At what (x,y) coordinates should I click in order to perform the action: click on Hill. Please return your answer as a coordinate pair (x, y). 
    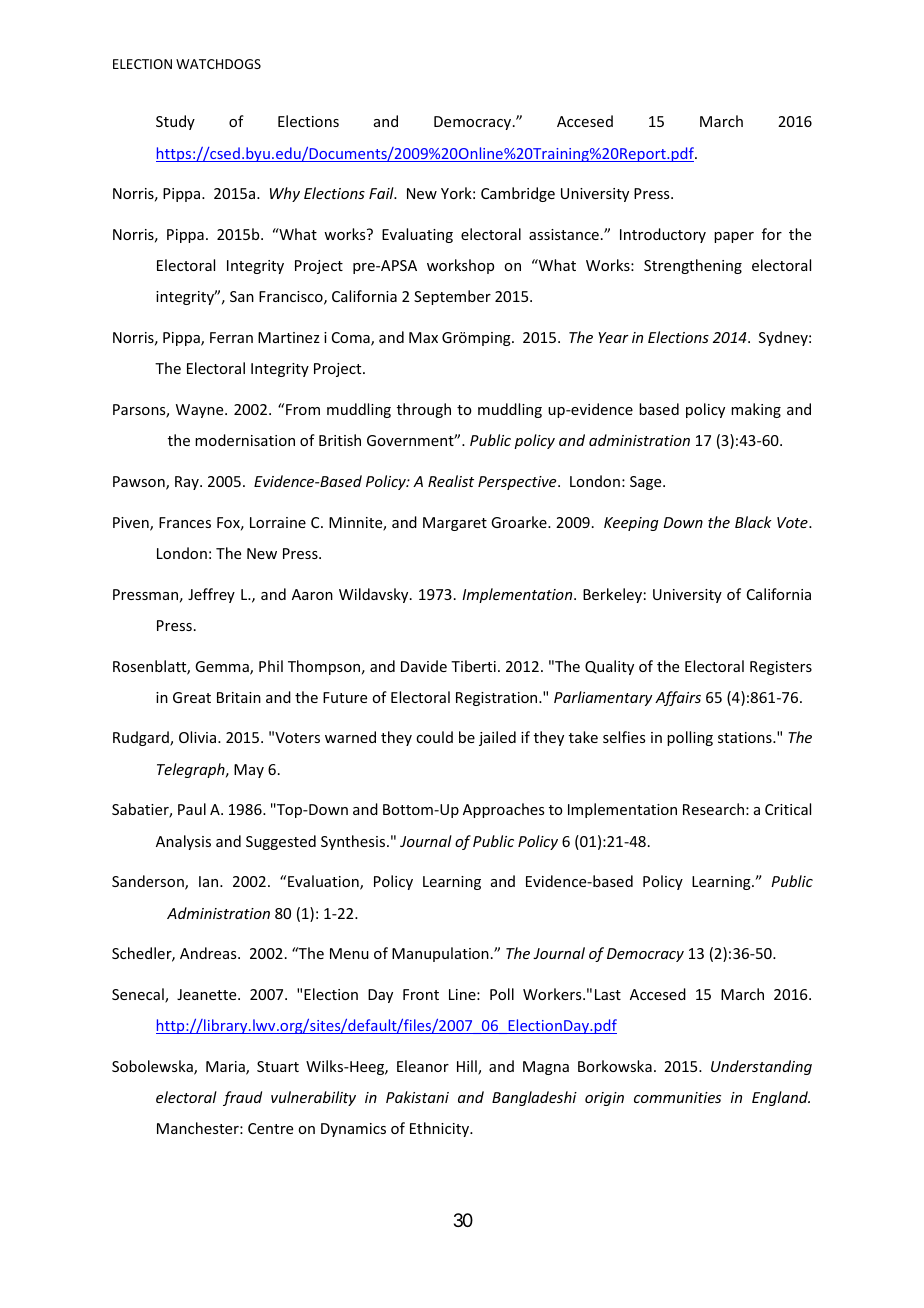
    Looking at the image, I should click on (468, 1067).
